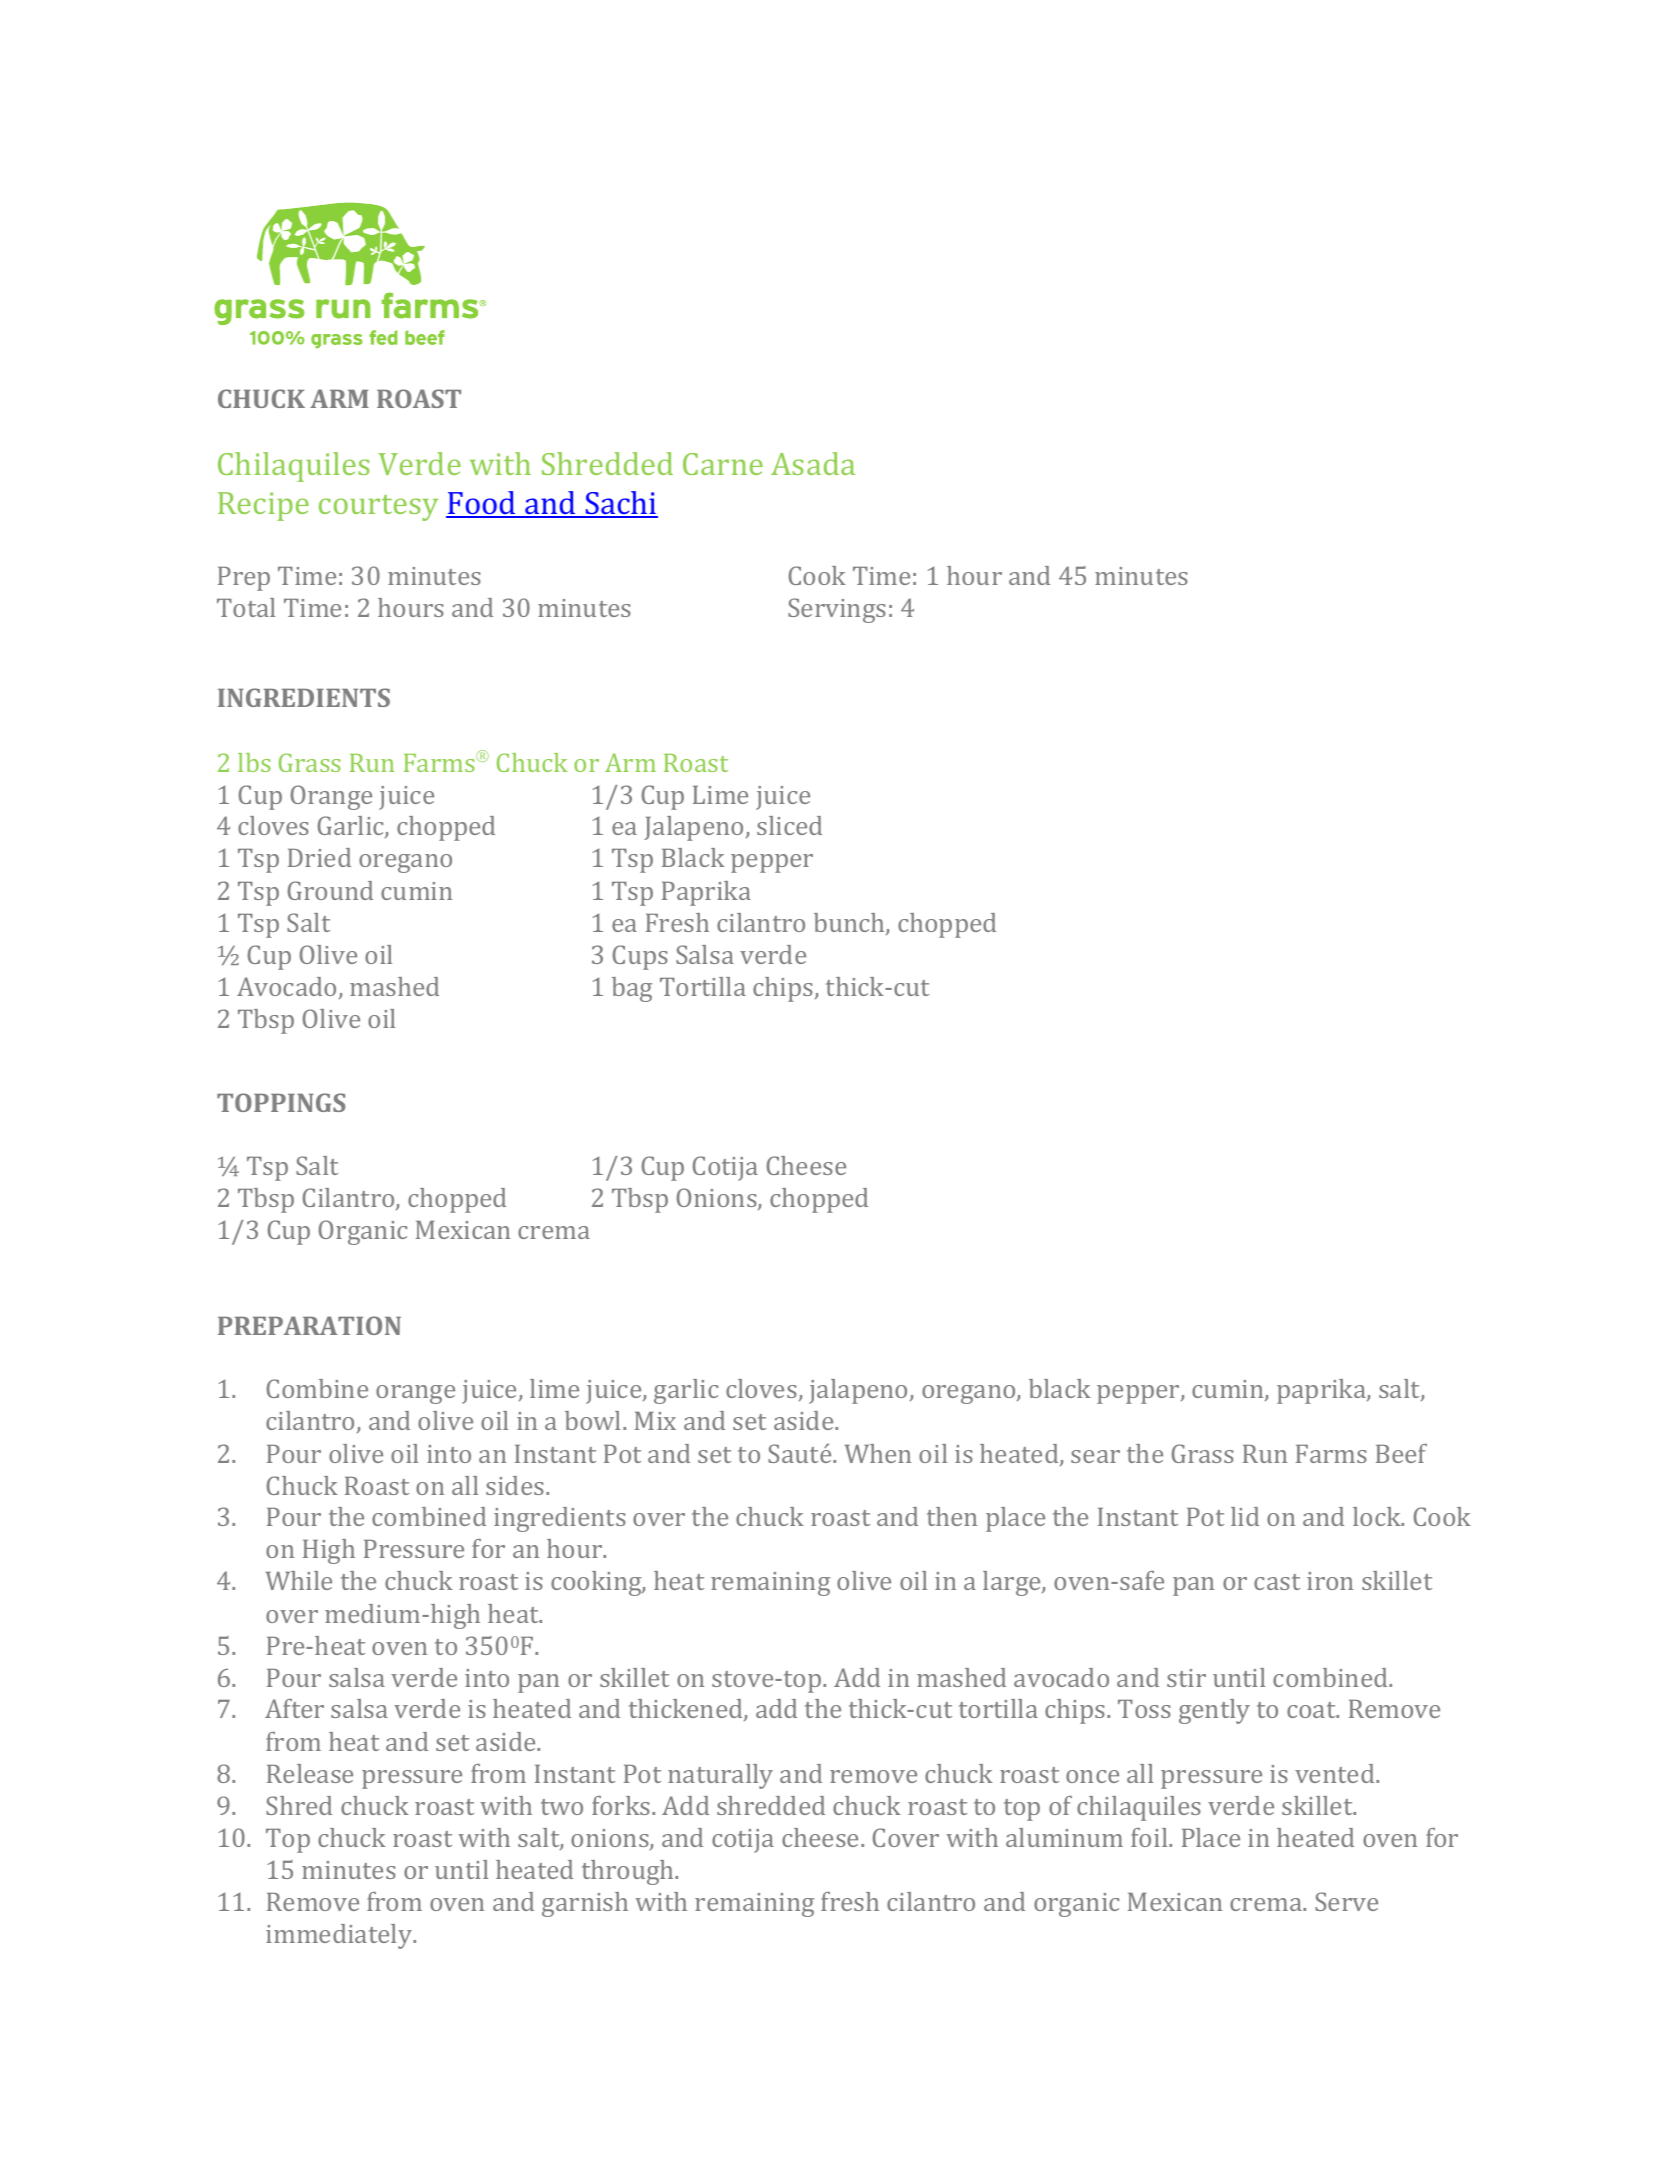 The height and width of the document is (2165, 1673). What do you see at coordinates (319, 857) in the document?
I see `Dried` at bounding box center [319, 857].
